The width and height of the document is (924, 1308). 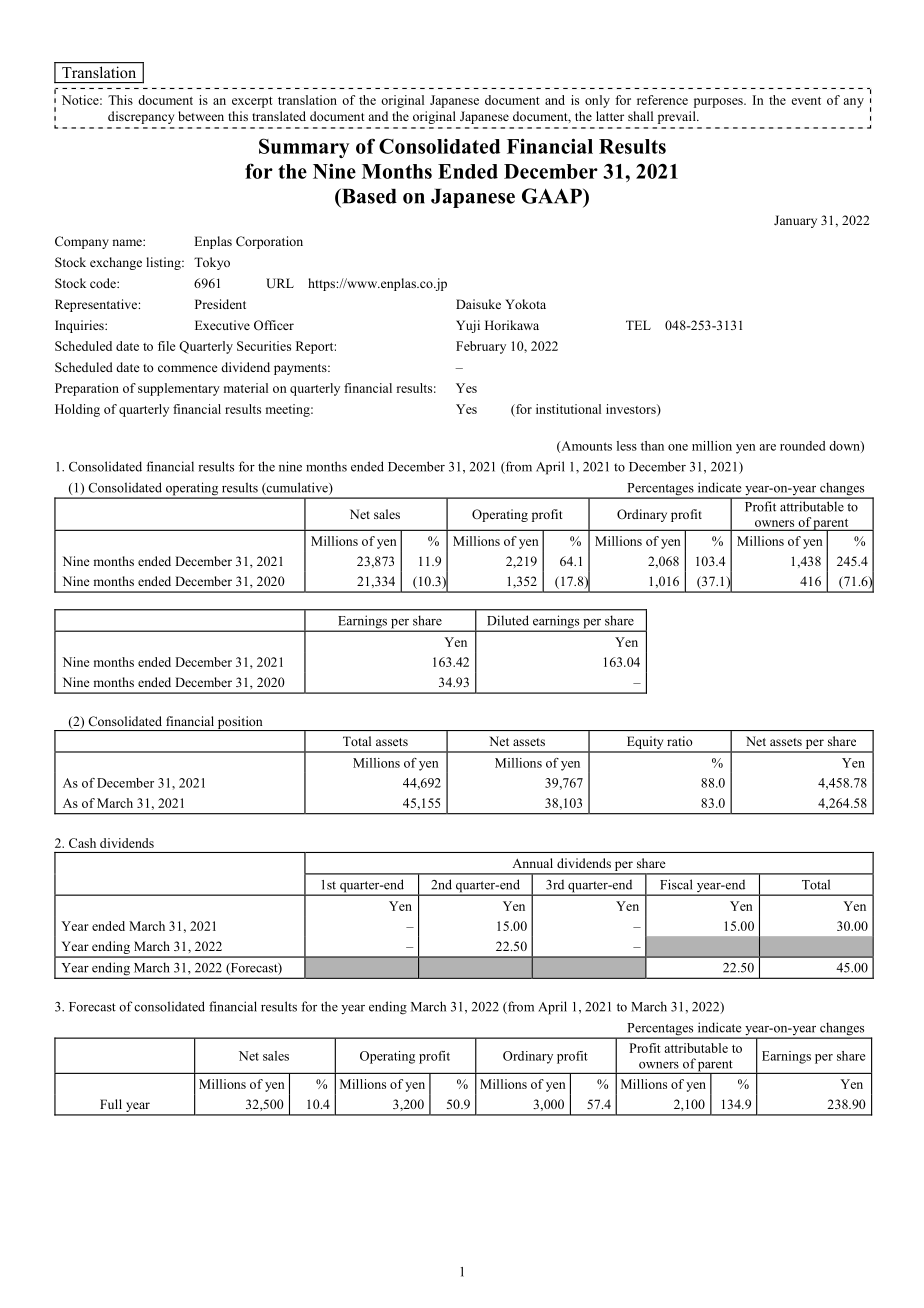 I want to click on Fiscal, so click(x=676, y=884).
